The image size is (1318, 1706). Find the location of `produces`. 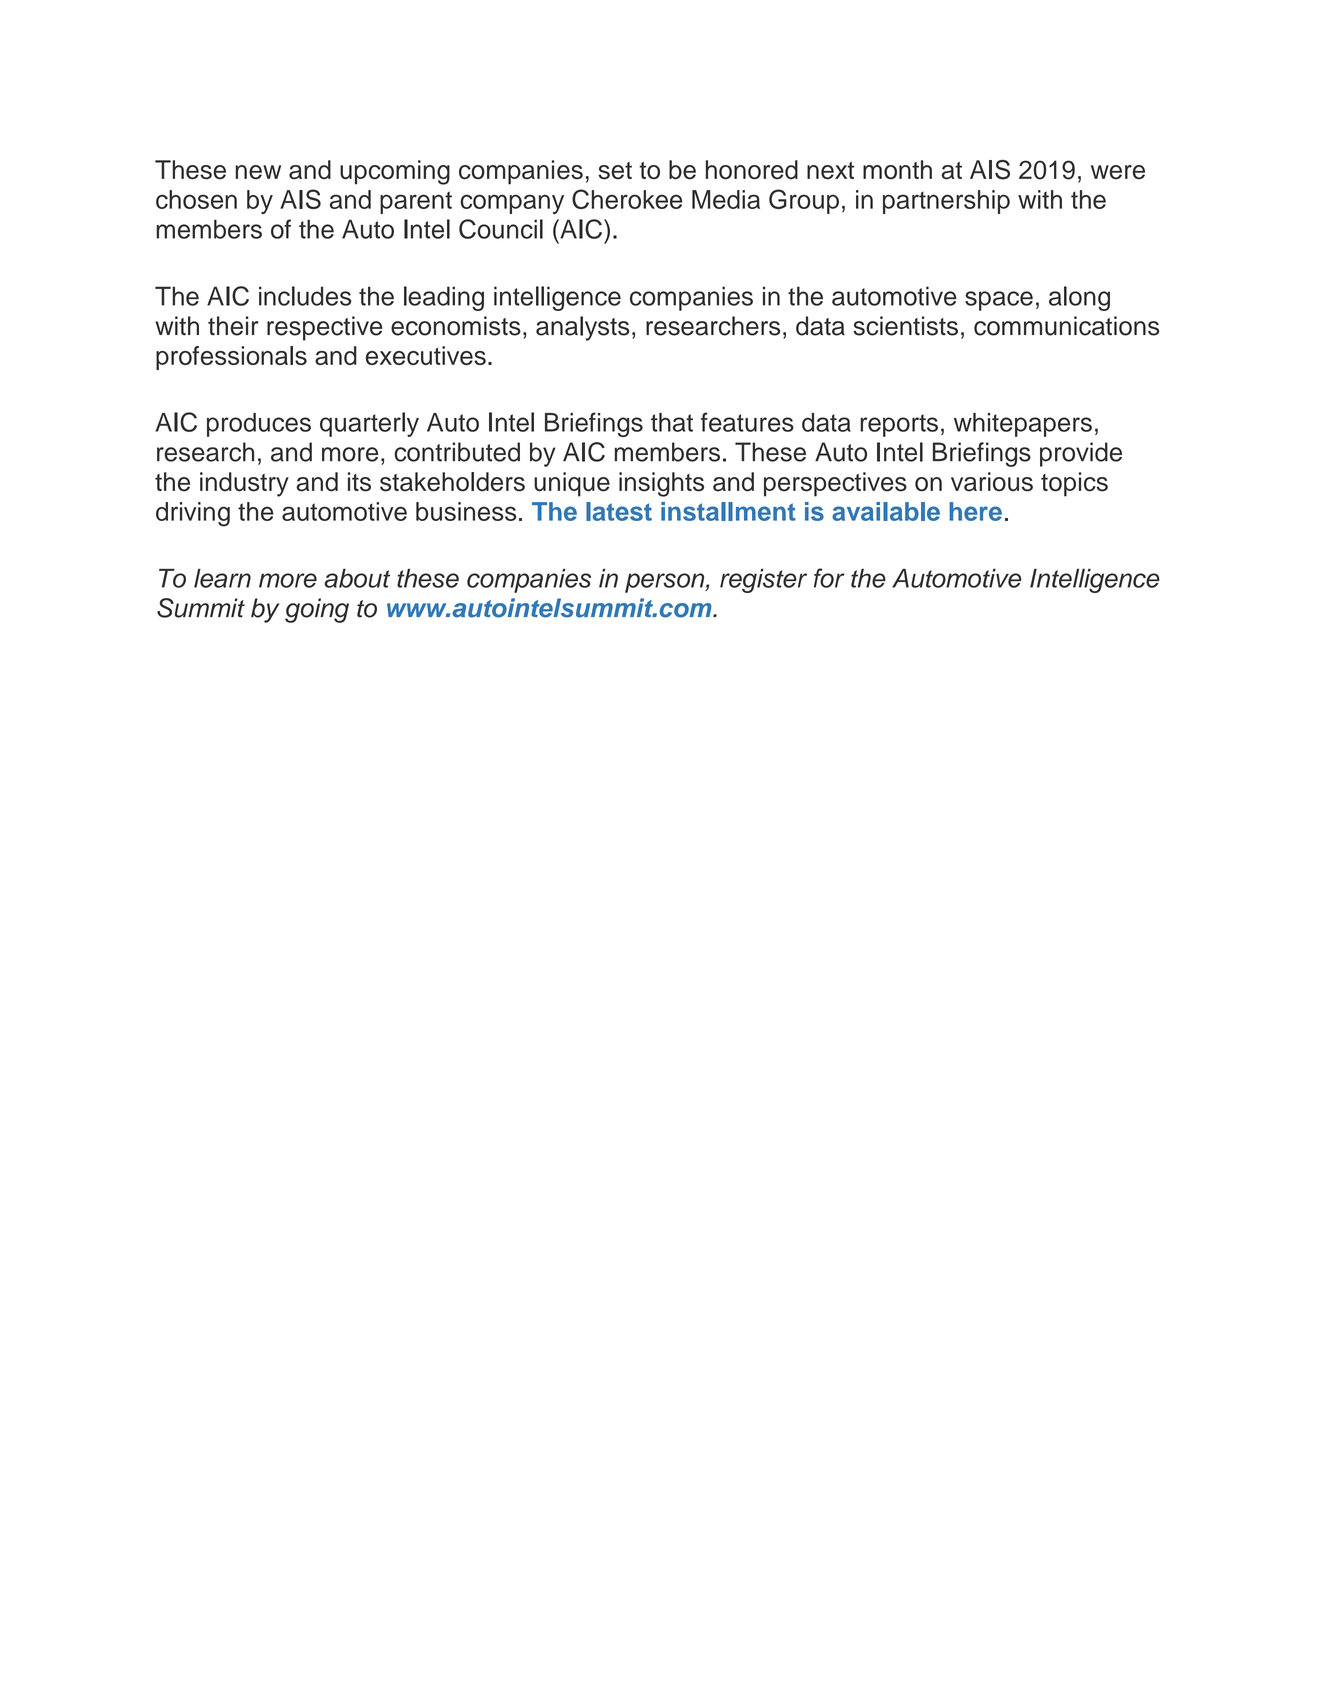

produces is located at coordinates (259, 425).
